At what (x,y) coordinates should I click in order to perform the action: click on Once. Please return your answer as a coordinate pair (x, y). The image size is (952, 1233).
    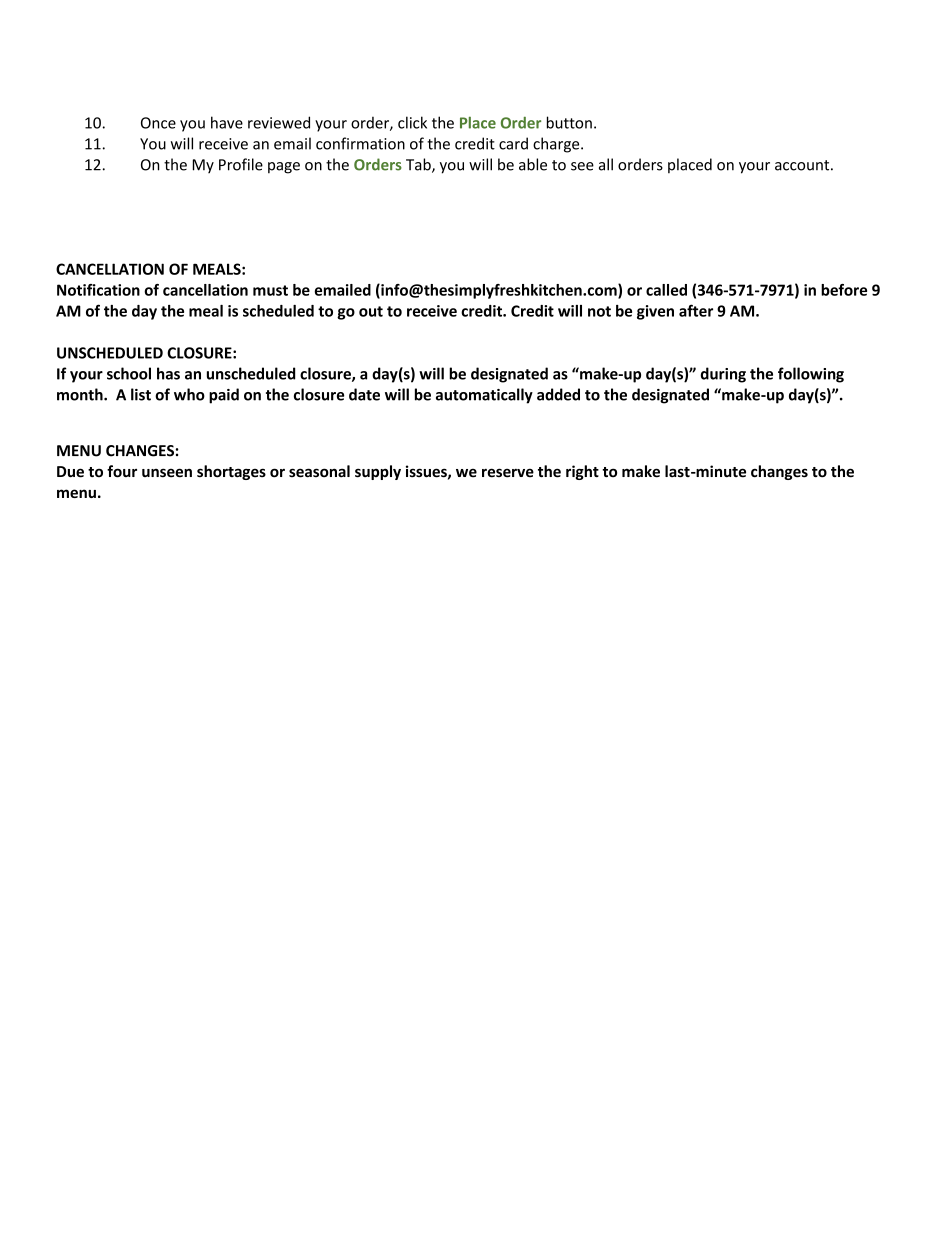
    Looking at the image, I should click on (158, 123).
